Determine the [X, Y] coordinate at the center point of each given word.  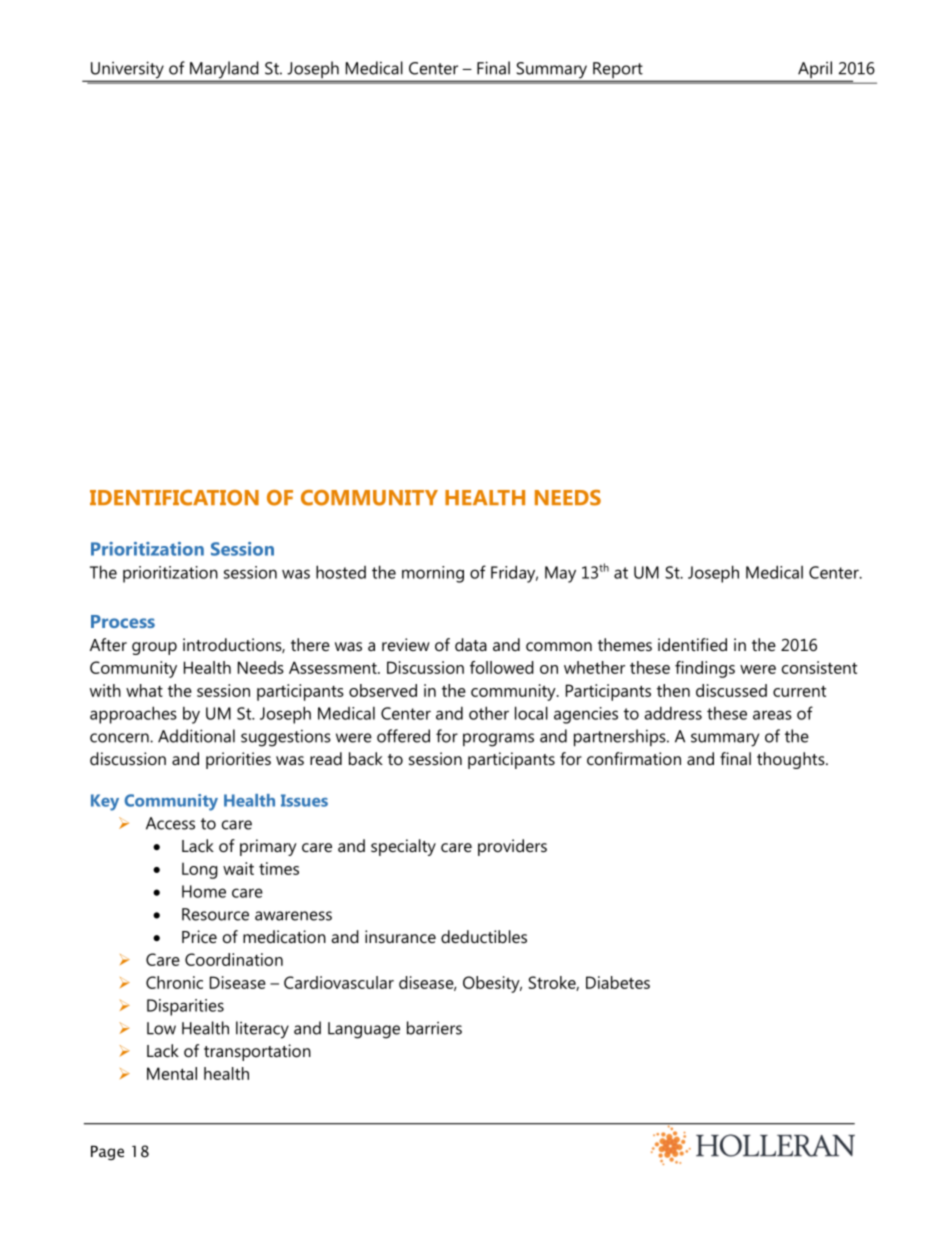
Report [618, 70]
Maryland [224, 69]
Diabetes [618, 982]
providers [512, 847]
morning [433, 574]
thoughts [792, 760]
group [154, 648]
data [471, 644]
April [815, 69]
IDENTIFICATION [174, 498]
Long [200, 870]
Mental [172, 1073]
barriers [434, 1028]
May [560, 574]
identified [692, 644]
